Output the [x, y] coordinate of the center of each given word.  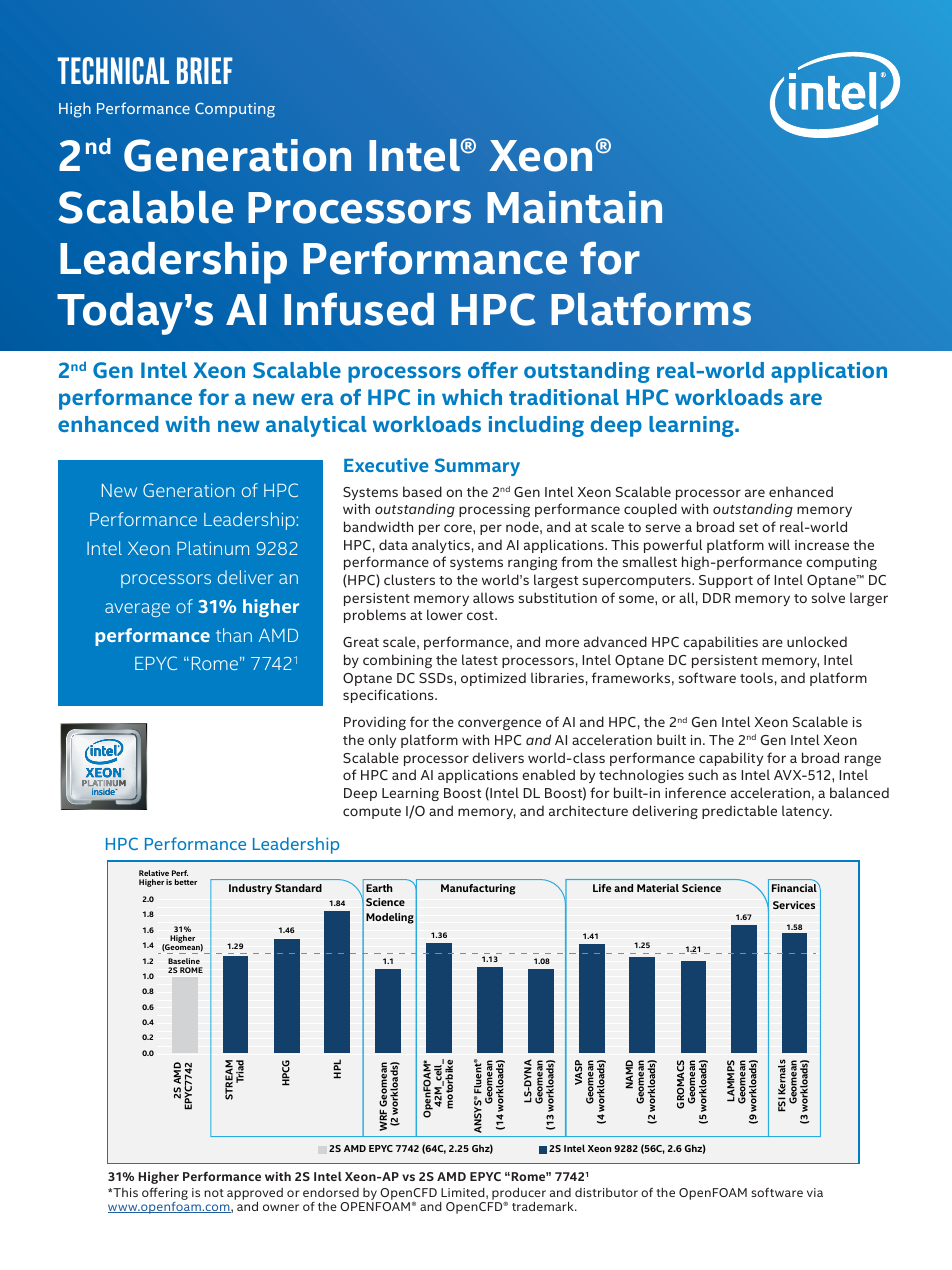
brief [205, 70]
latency [807, 812]
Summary [477, 467]
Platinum [213, 548]
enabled [548, 774]
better [186, 882]
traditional [564, 397]
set [748, 527]
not [214, 1193]
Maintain [574, 207]
